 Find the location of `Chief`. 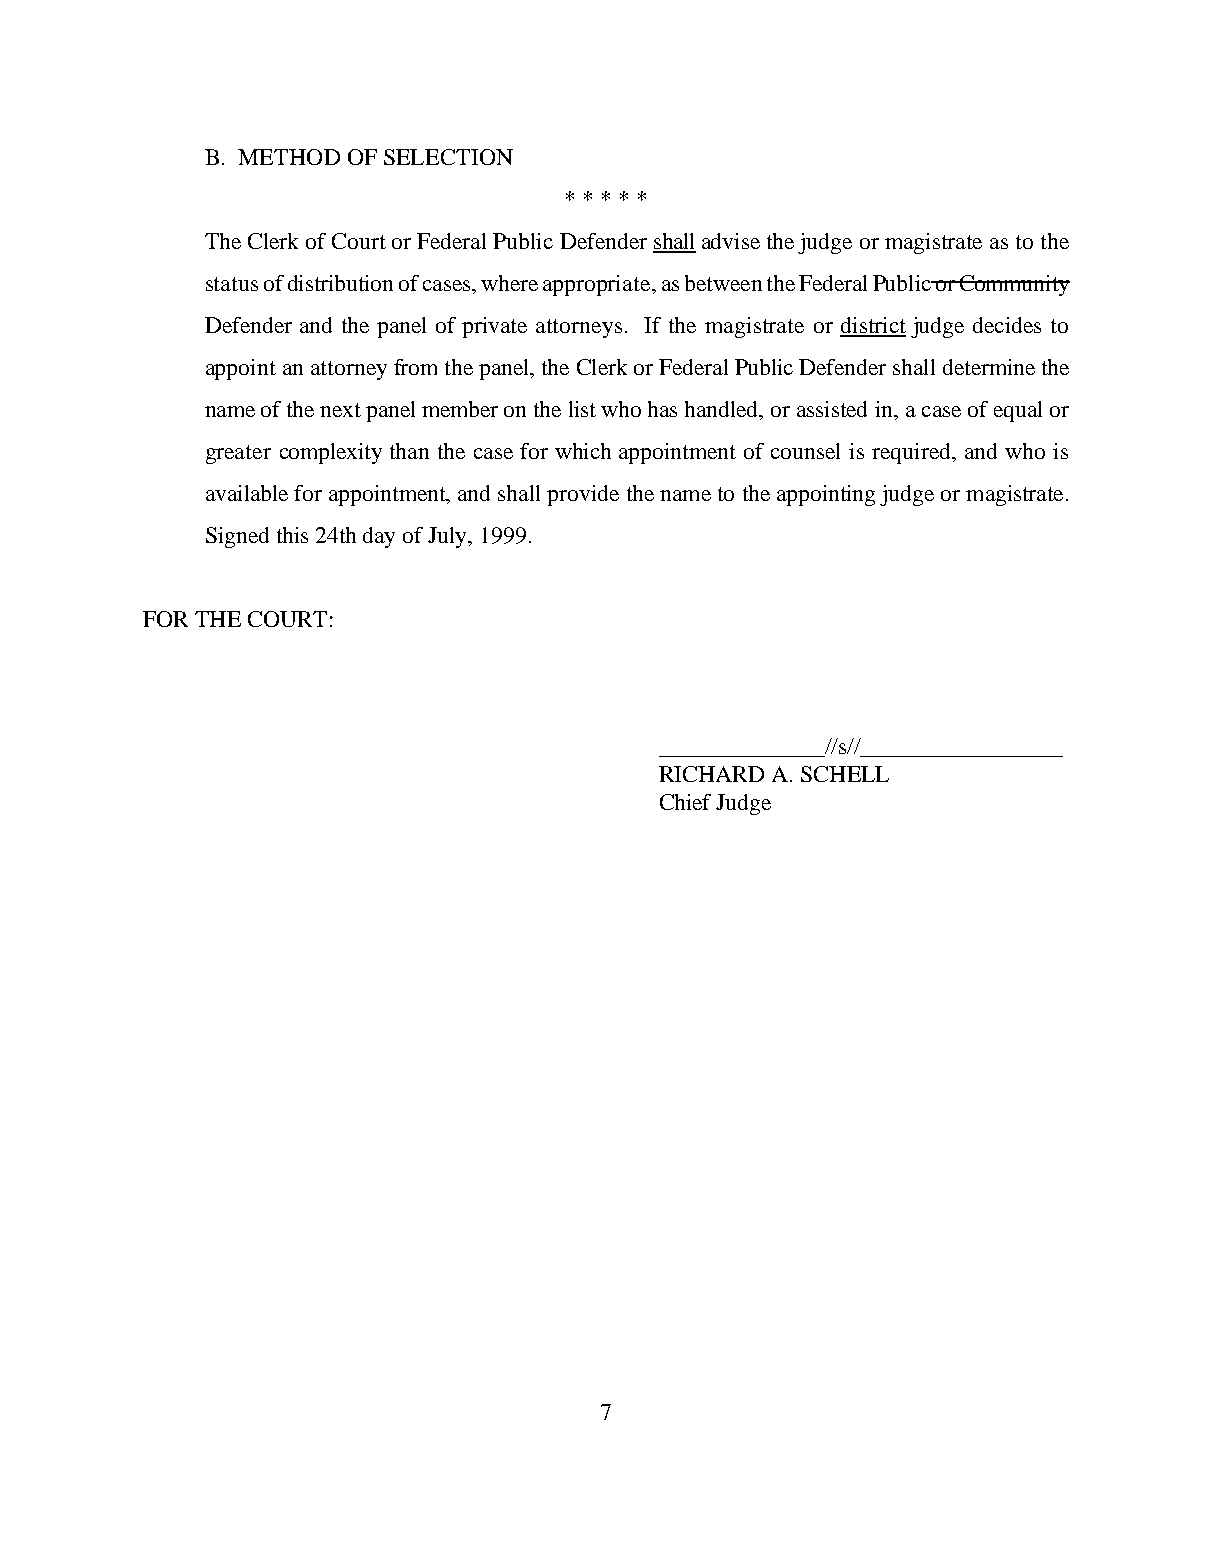

Chief is located at coordinates (685, 802).
